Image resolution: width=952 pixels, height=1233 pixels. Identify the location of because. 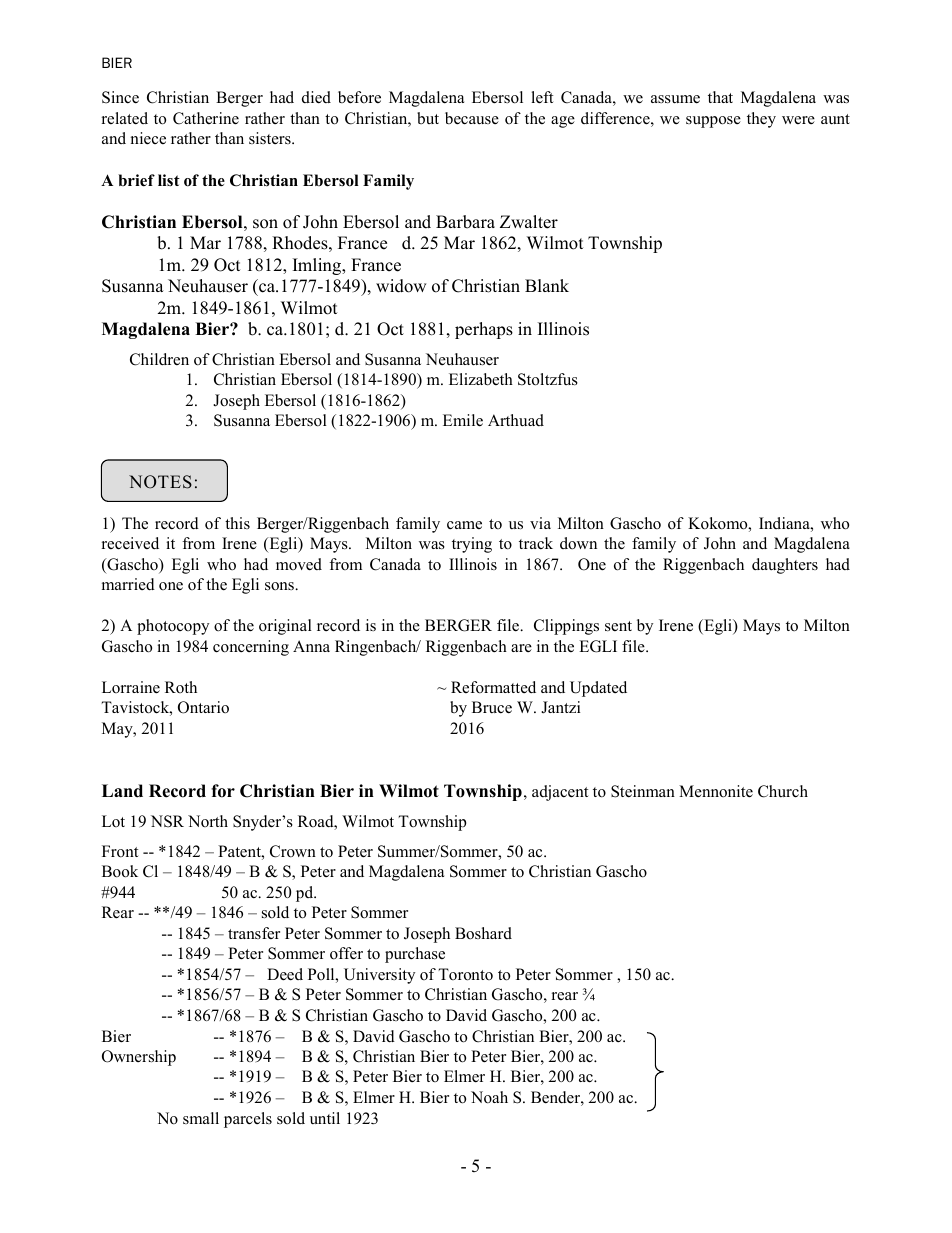
(472, 118).
